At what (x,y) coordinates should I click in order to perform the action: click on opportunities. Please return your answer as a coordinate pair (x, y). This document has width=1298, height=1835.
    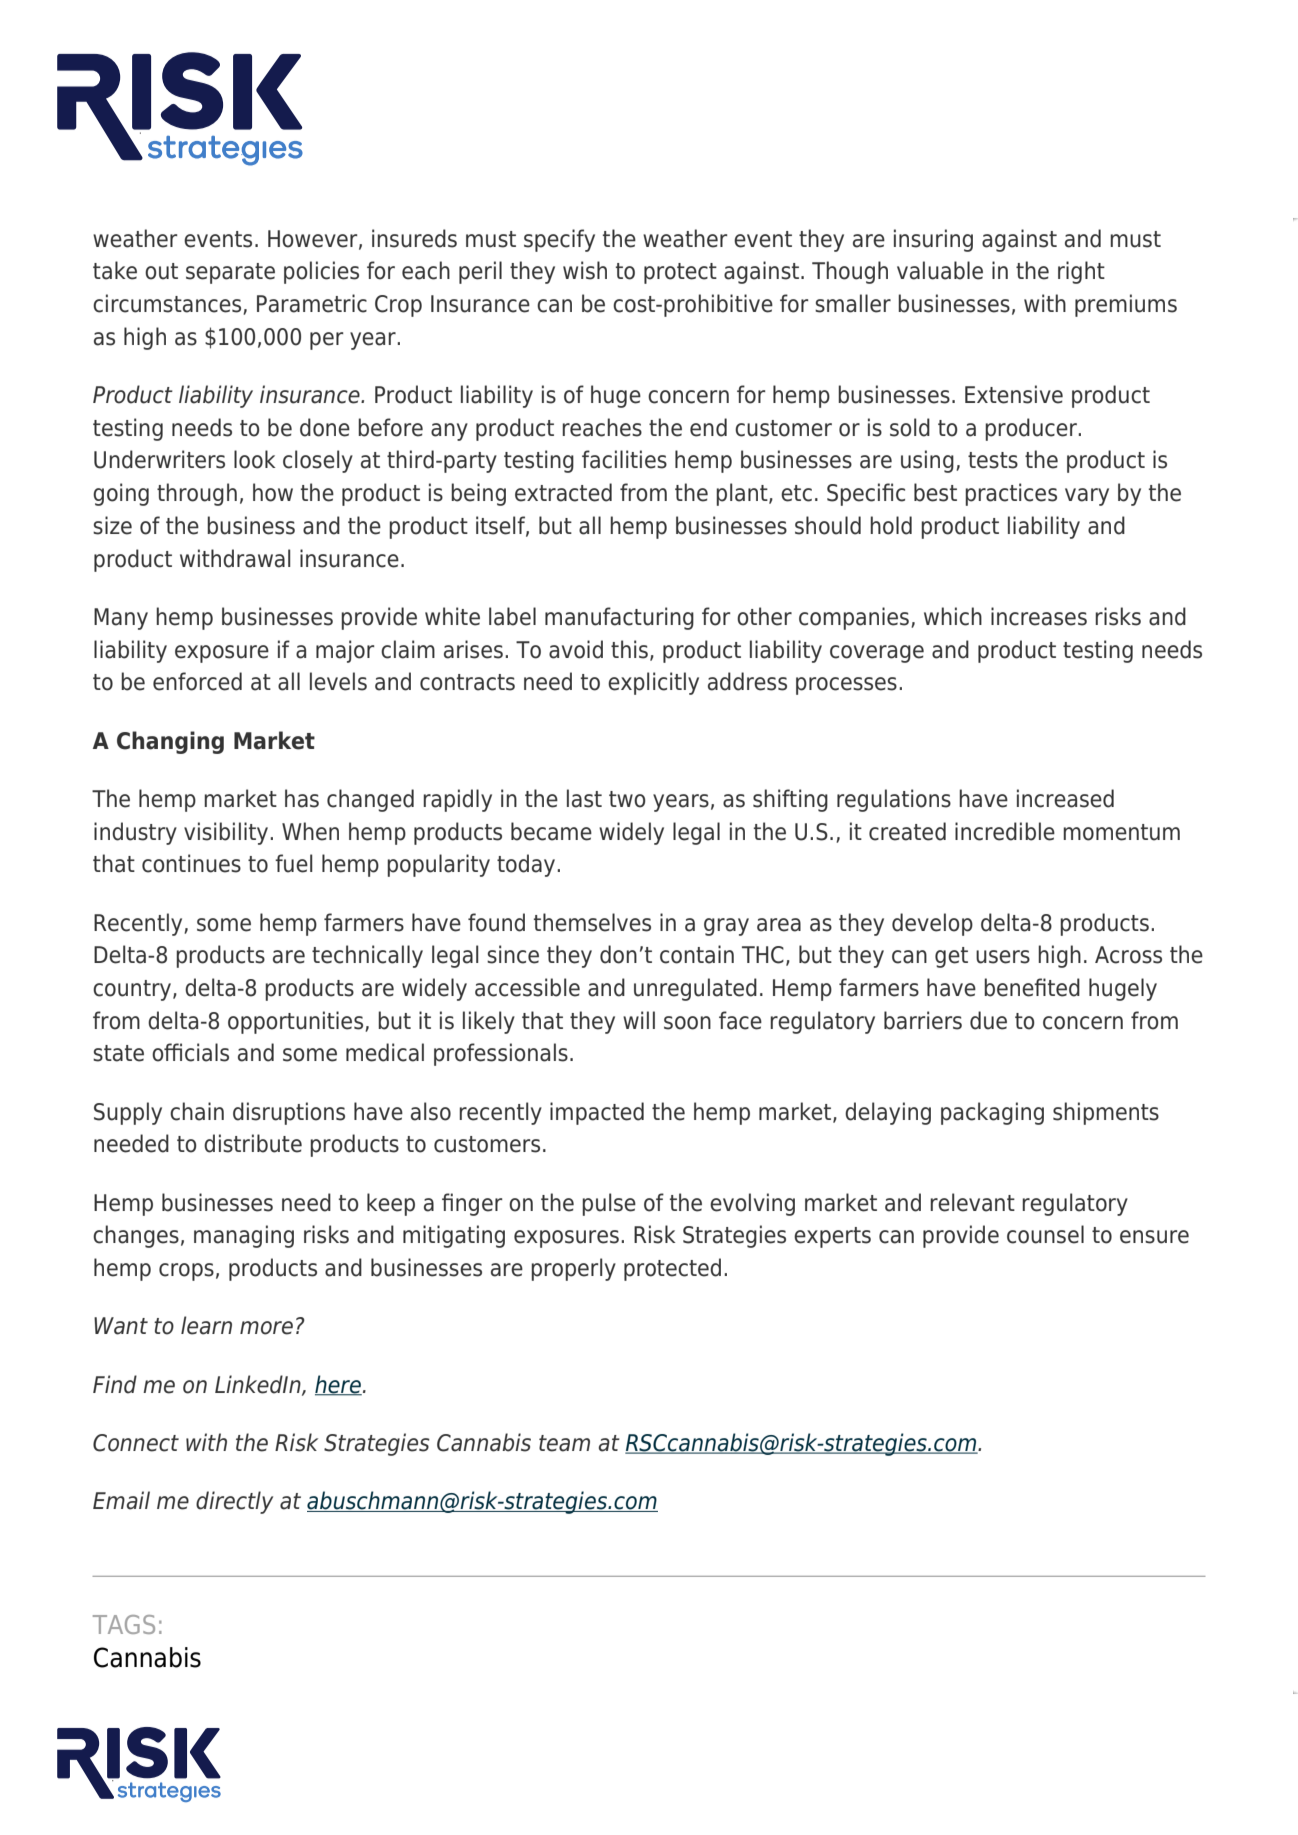
    Looking at the image, I should click on (297, 1022).
